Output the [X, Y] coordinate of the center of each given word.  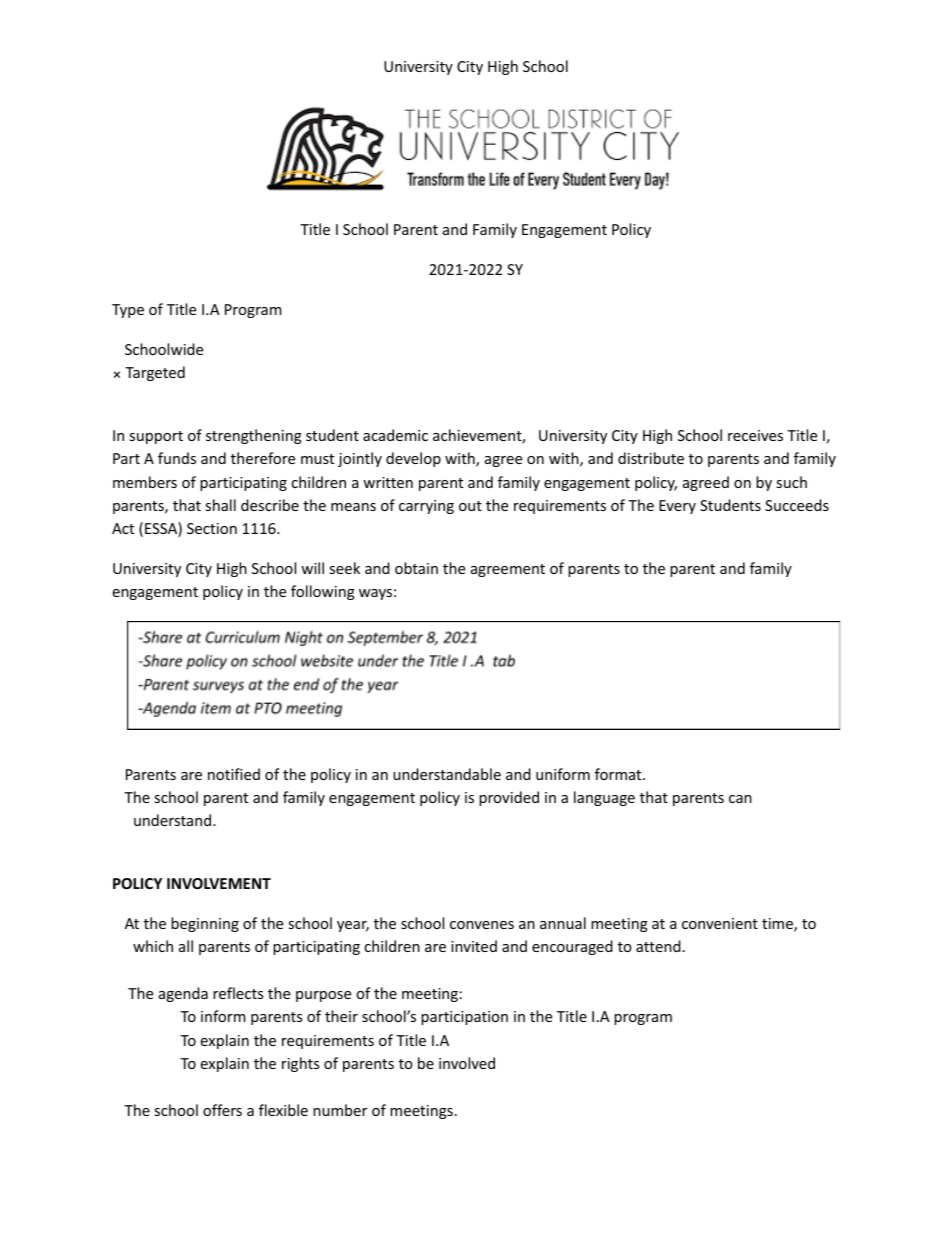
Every [677, 507]
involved [467, 1063]
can [740, 799]
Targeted [155, 373]
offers [222, 1110]
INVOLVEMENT [219, 883]
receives [755, 435]
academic [395, 435]
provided [509, 798]
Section [212, 528]
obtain [416, 568]
